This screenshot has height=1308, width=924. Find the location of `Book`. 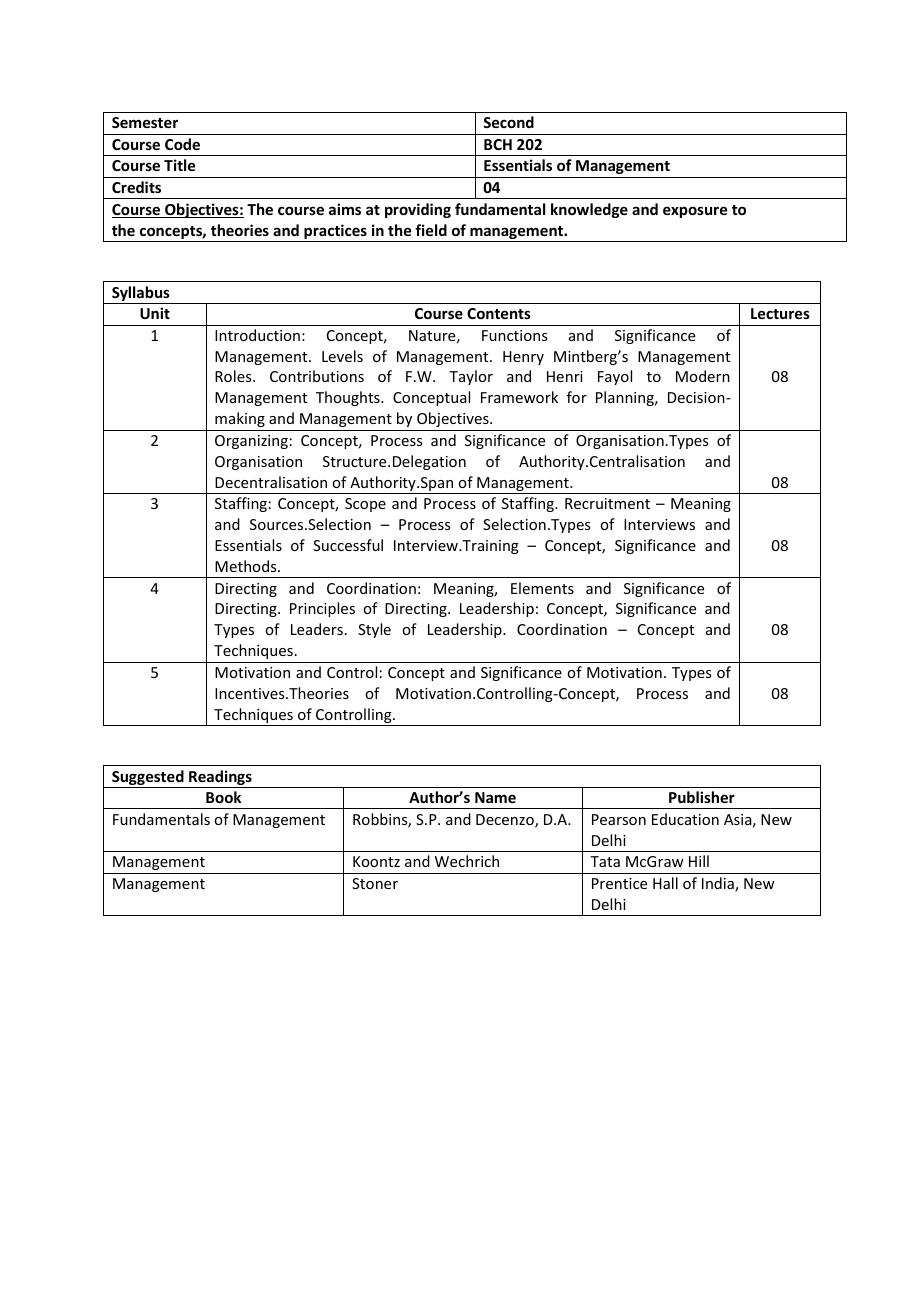

Book is located at coordinates (223, 797).
